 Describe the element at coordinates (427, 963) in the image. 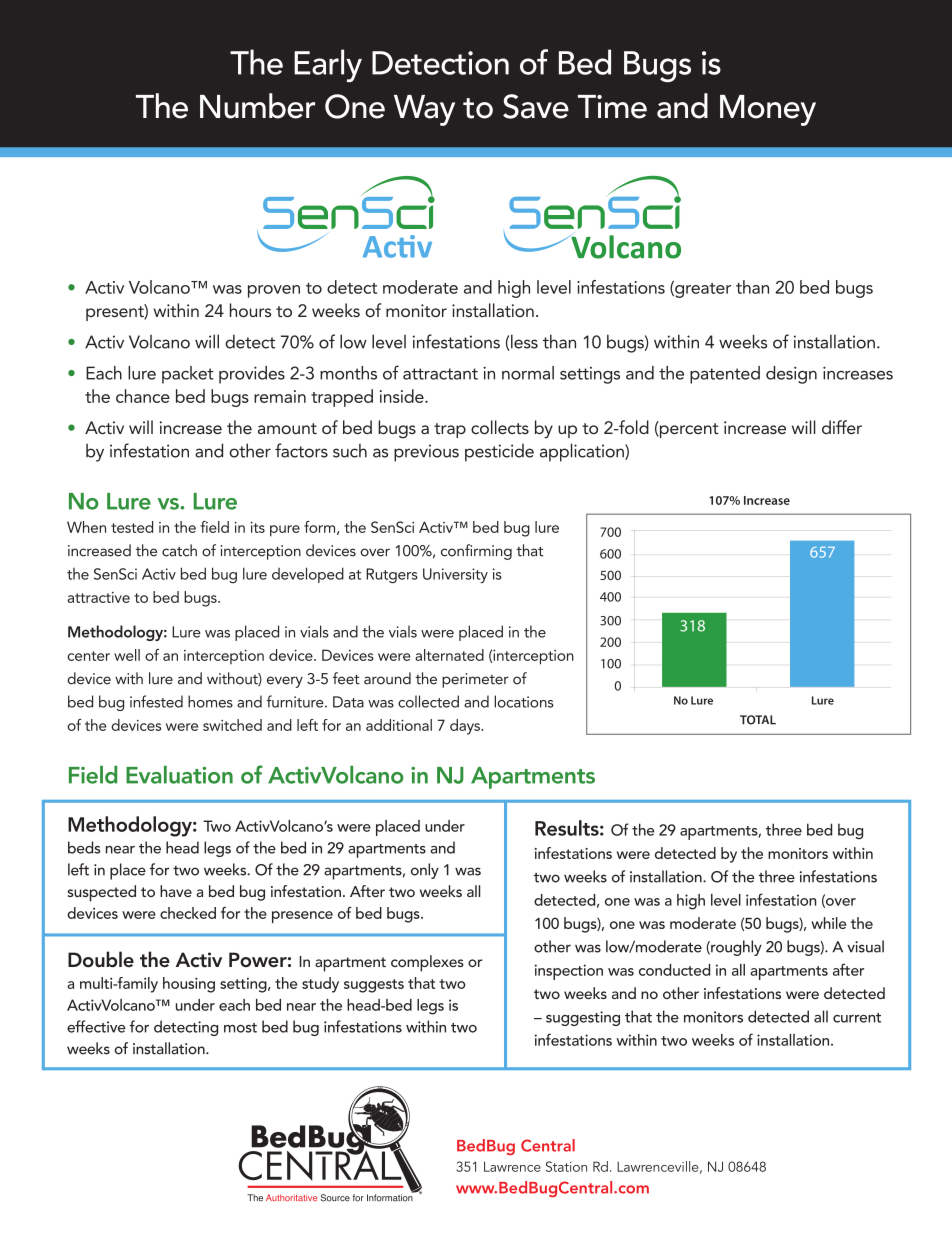

I see `complexes` at that location.
